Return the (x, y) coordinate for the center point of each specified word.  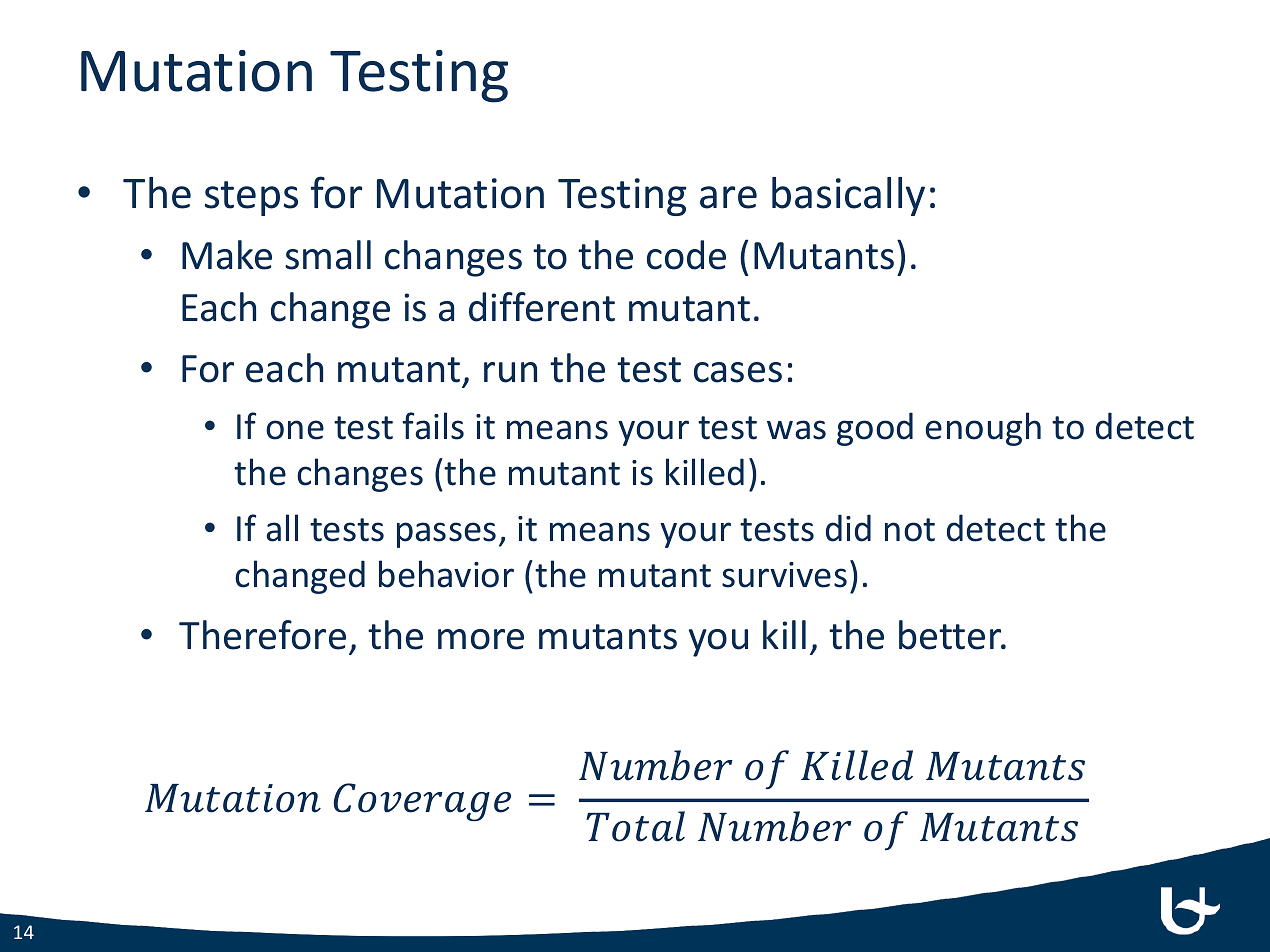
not (910, 530)
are (728, 197)
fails (433, 426)
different (542, 307)
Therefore (262, 635)
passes (446, 535)
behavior (446, 574)
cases (738, 372)
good (875, 429)
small (328, 255)
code (686, 255)
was (796, 430)
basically (848, 196)
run (510, 372)
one (295, 430)
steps (251, 198)
